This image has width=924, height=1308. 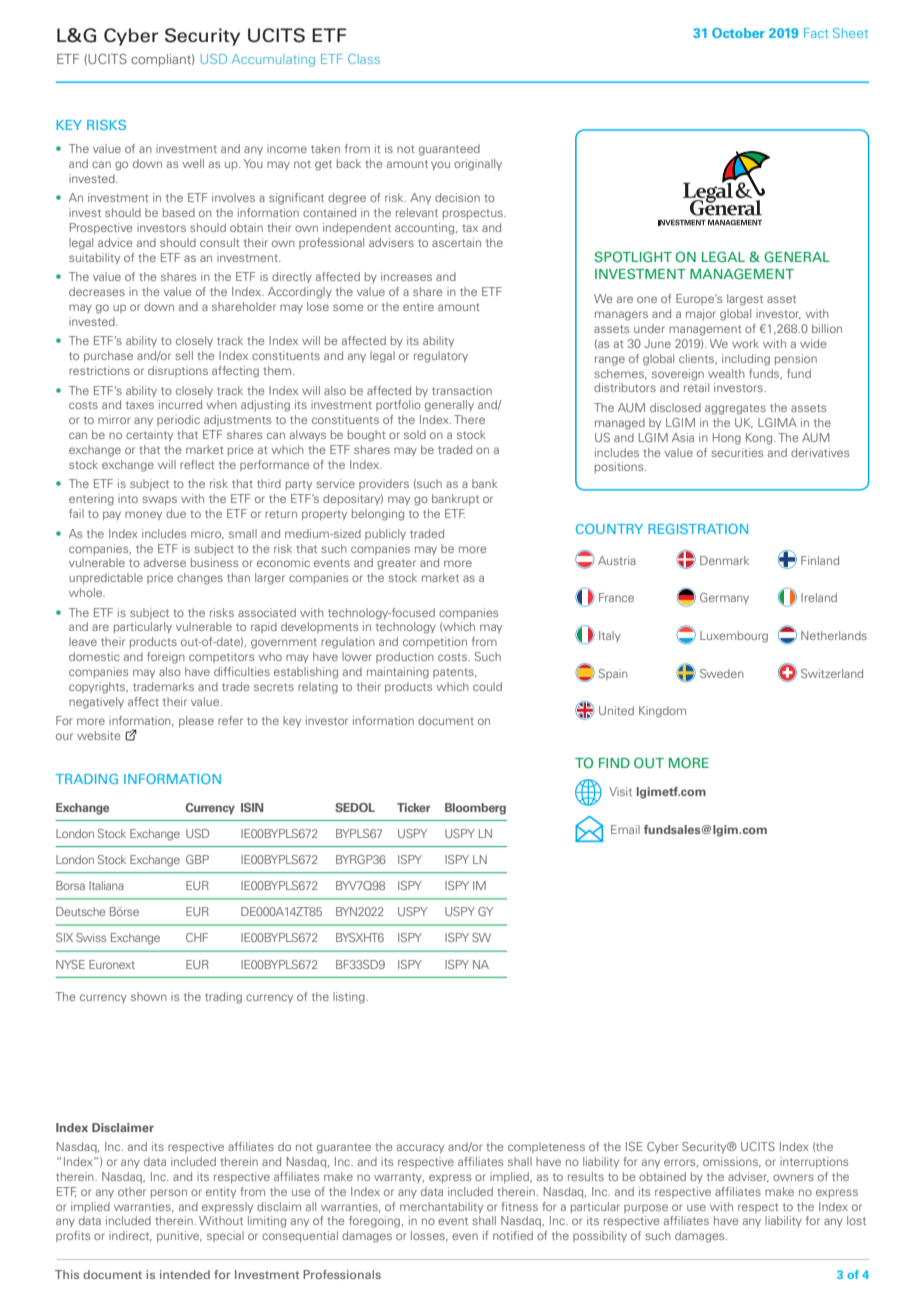 I want to click on notified, so click(x=513, y=1235).
